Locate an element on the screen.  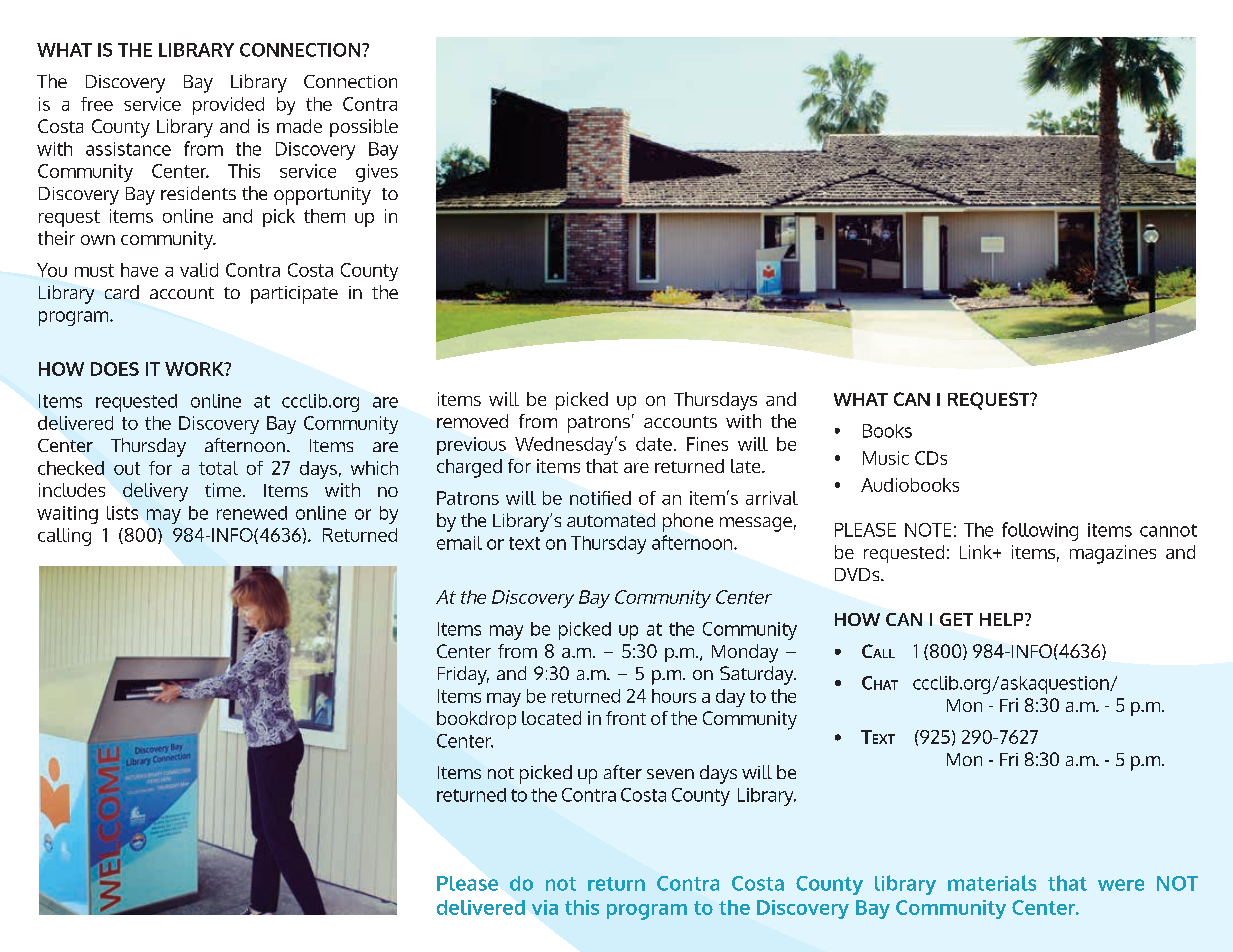
WORK is located at coordinates (195, 369).
